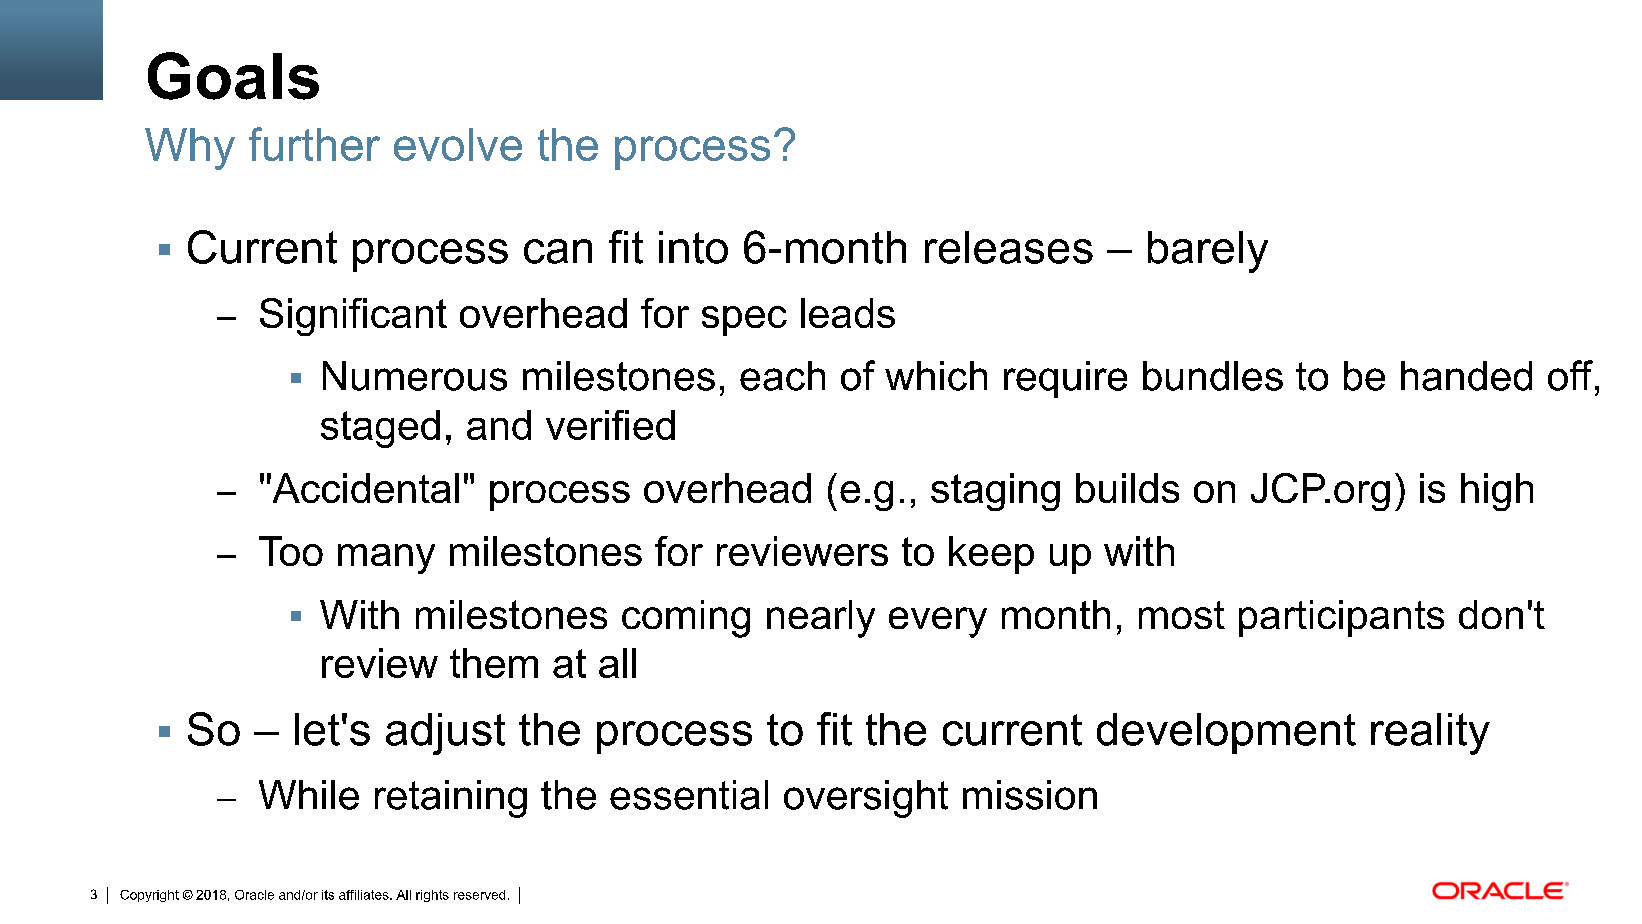  Describe the element at coordinates (233, 76) in the screenshot. I see `Goals` at that location.
